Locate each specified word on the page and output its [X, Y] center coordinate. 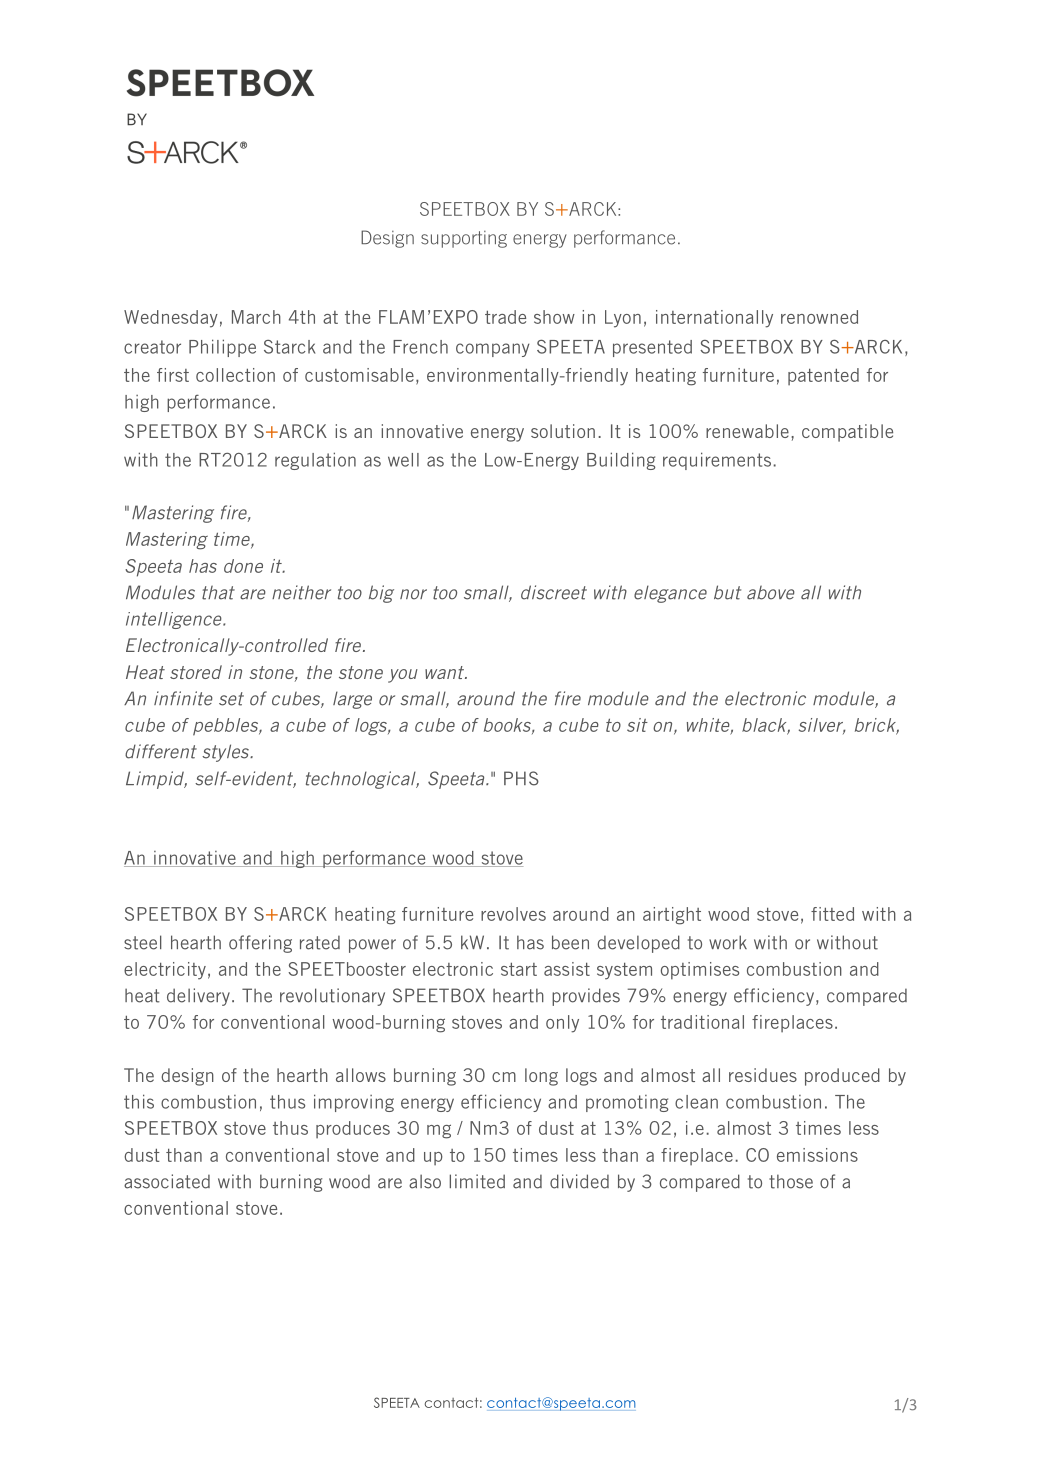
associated [167, 1181]
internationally [714, 319]
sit [637, 725]
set [231, 699]
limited [477, 1181]
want [445, 672]
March [256, 317]
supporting [464, 239]
